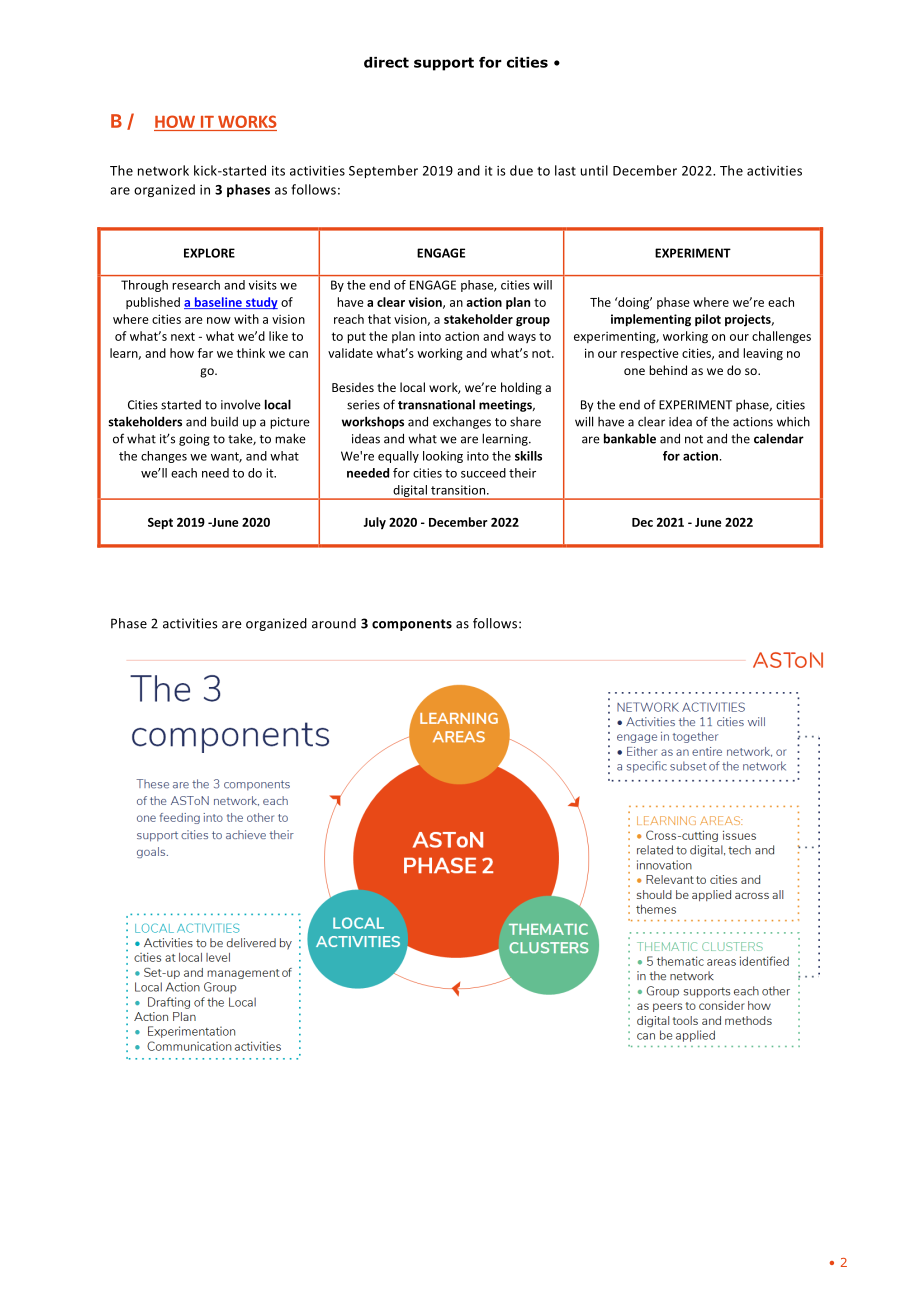  What do you see at coordinates (386, 62) in the screenshot?
I see `direct` at bounding box center [386, 62].
